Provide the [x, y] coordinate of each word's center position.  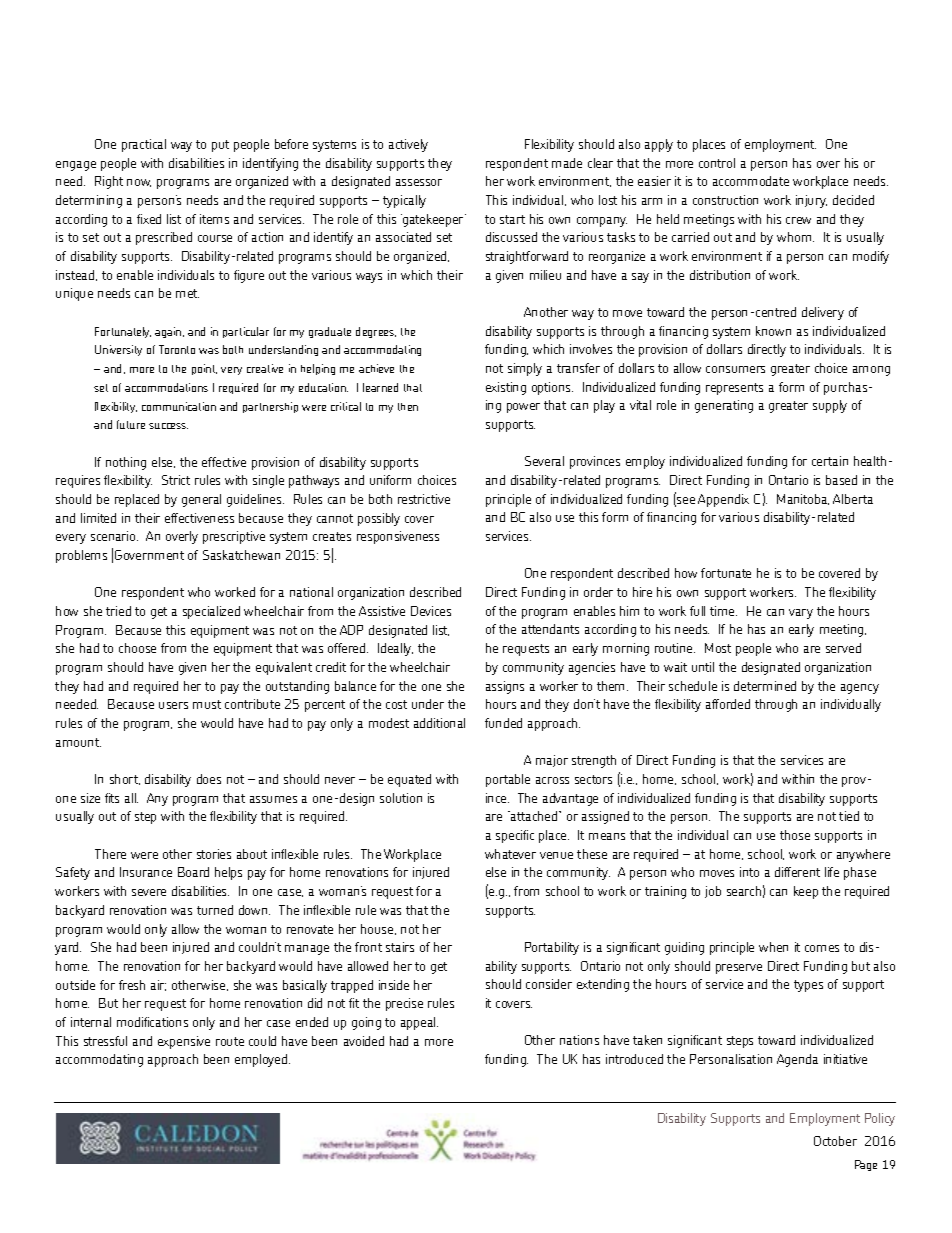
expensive [184, 1042]
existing [506, 388]
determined [765, 686]
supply [830, 406]
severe [149, 892]
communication [179, 406]
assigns [505, 687]
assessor [419, 182]
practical [144, 145]
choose [137, 648]
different [797, 872]
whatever [510, 854]
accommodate [751, 181]
